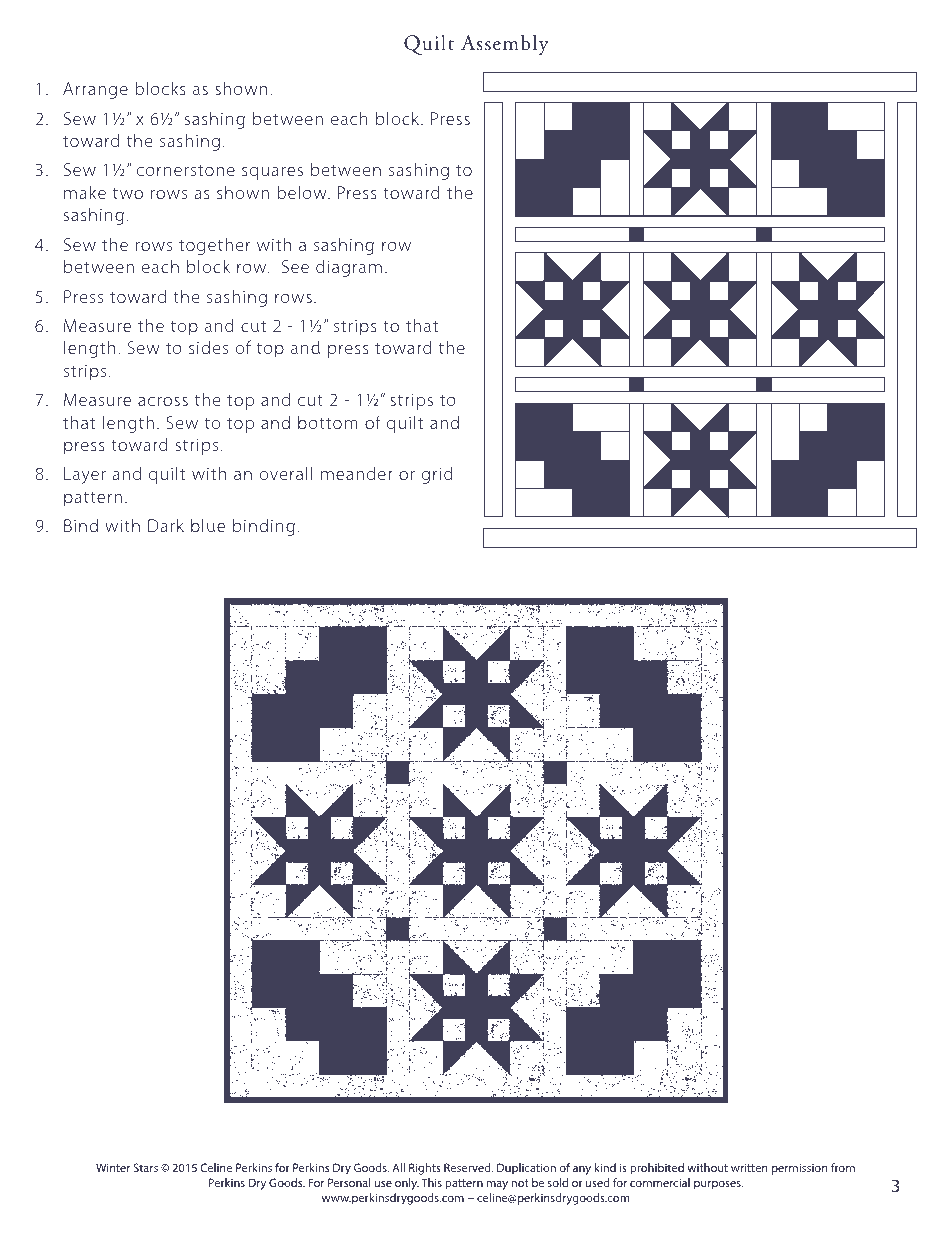 This document has height=1233, width=952. Describe the element at coordinates (166, 525) in the document. I see `Dark` at that location.
